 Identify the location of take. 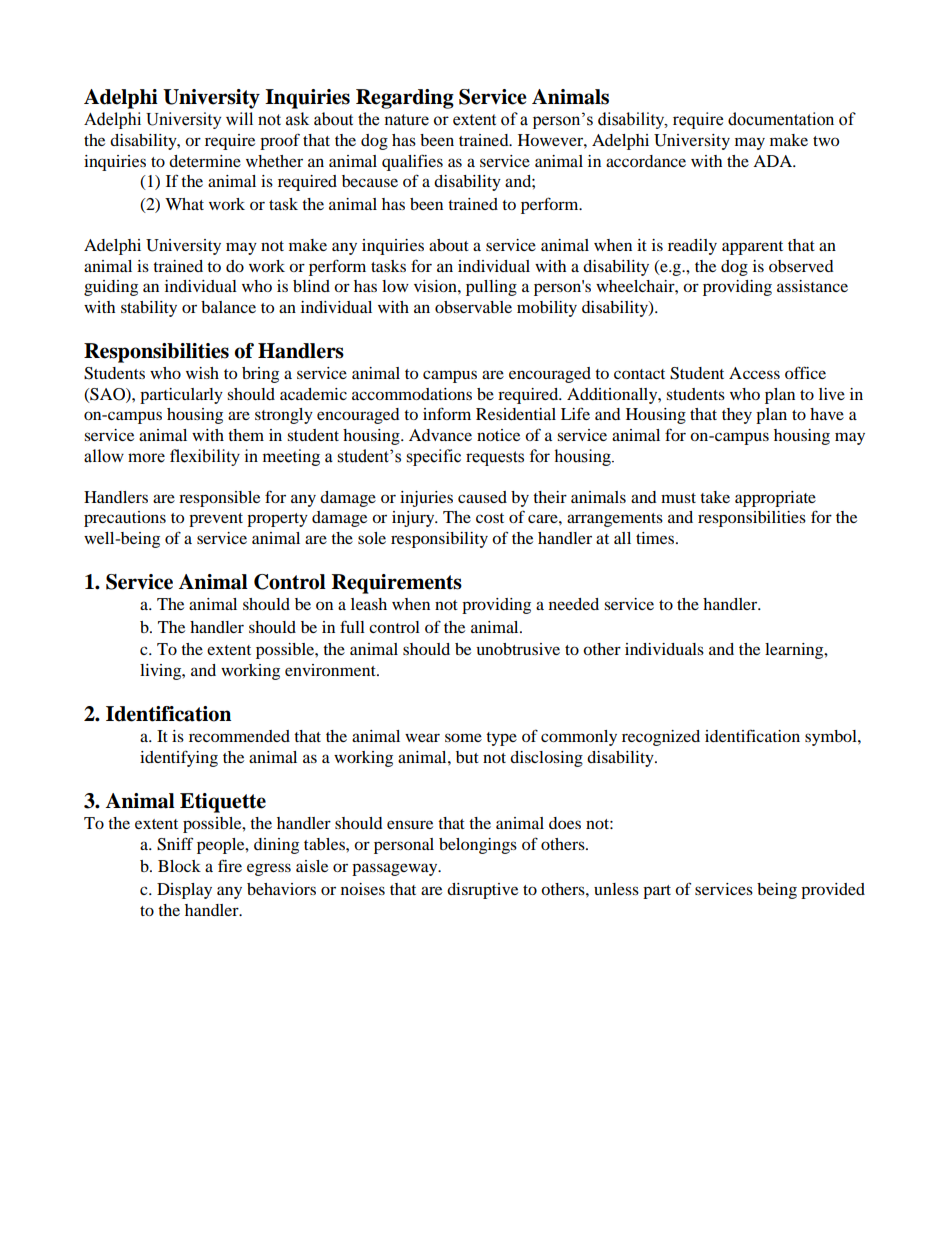
(715, 497).
